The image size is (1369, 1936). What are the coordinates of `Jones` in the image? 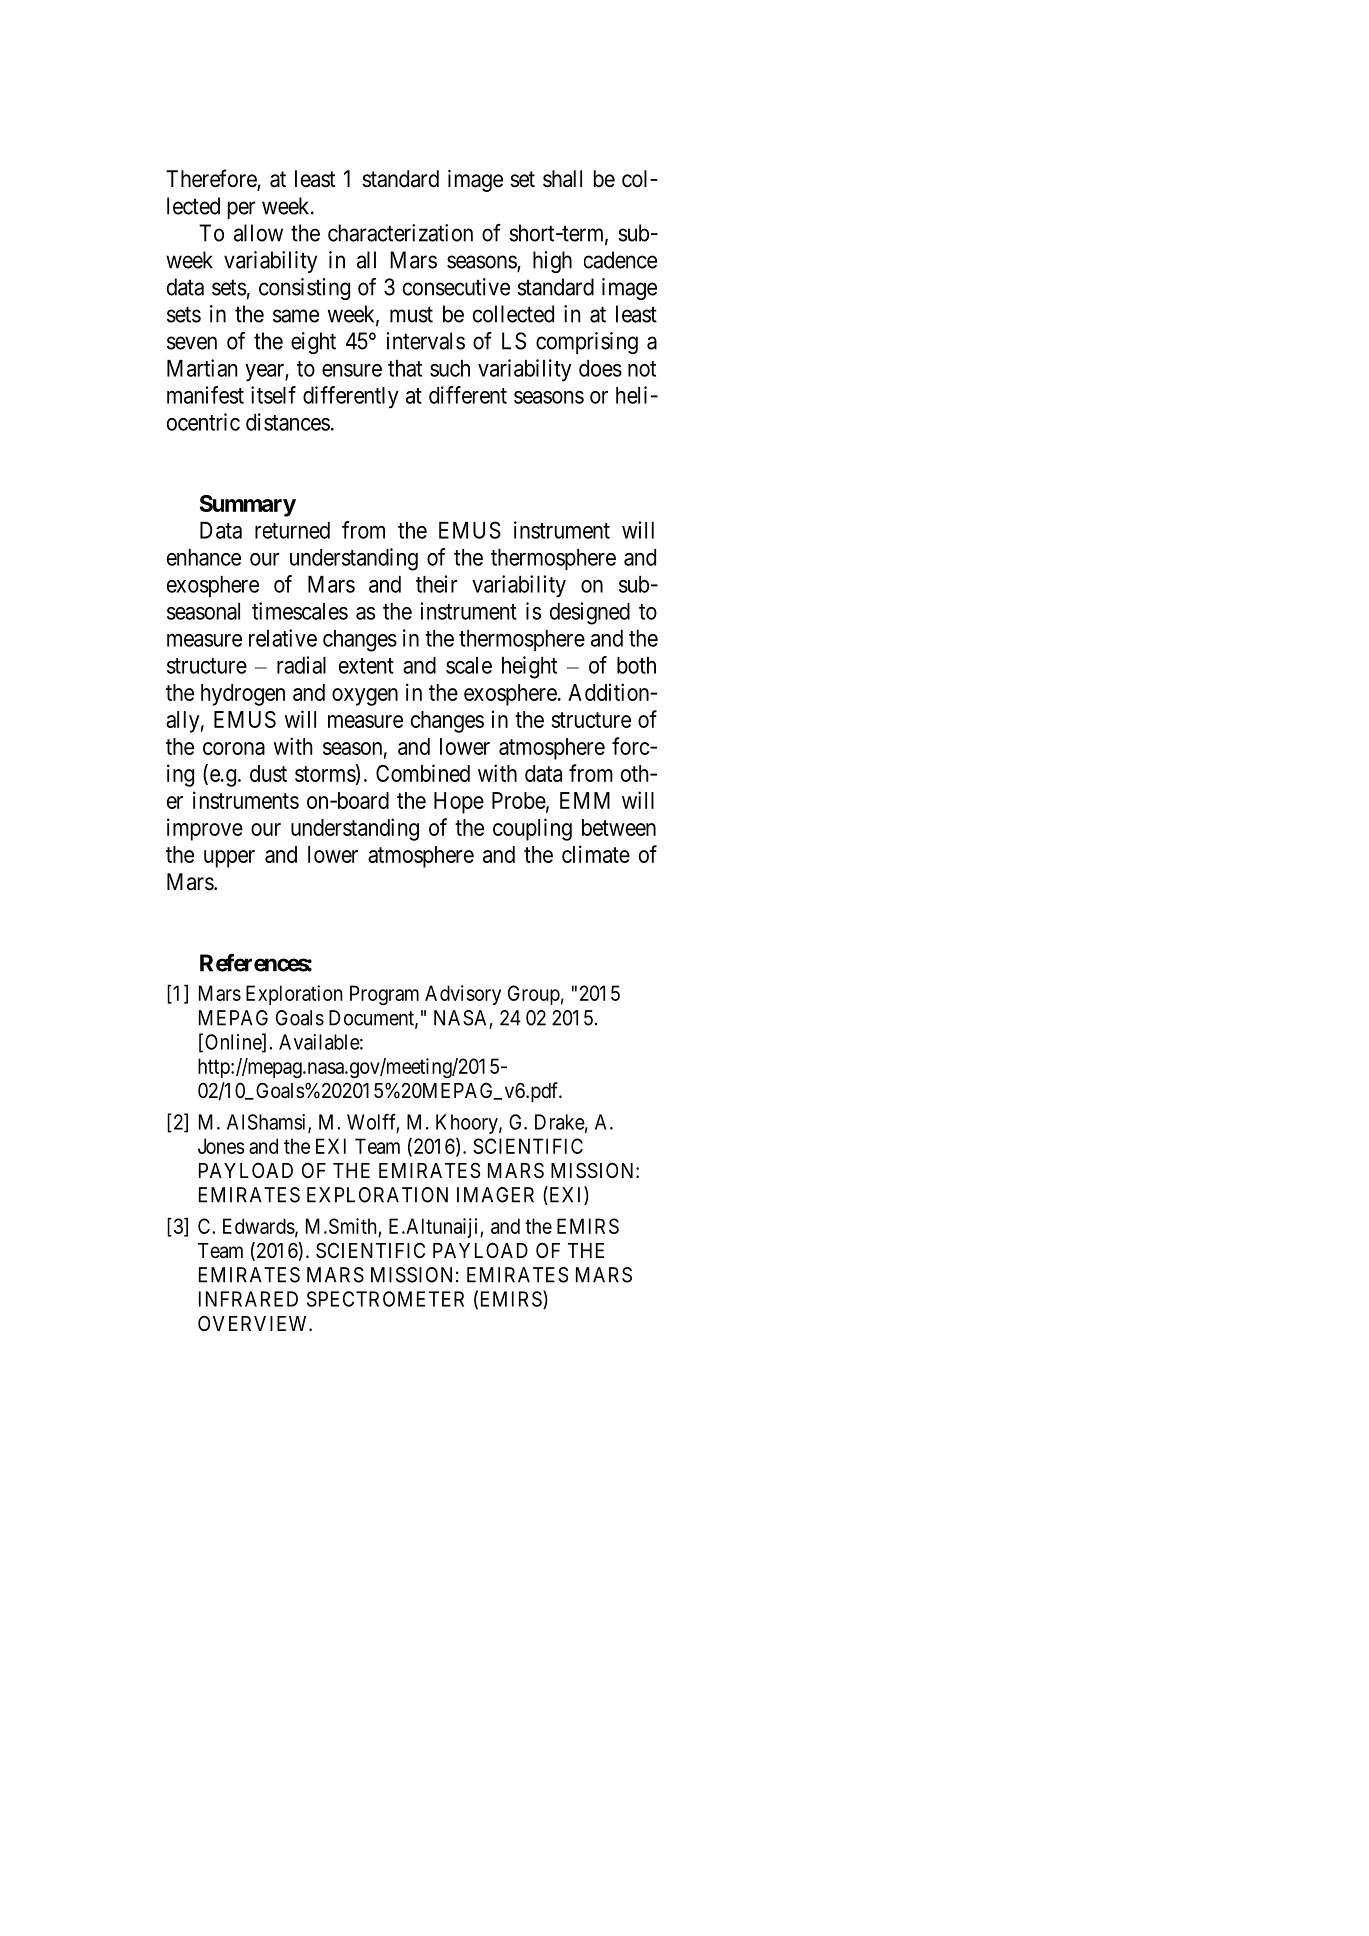 It's located at (221, 1146).
